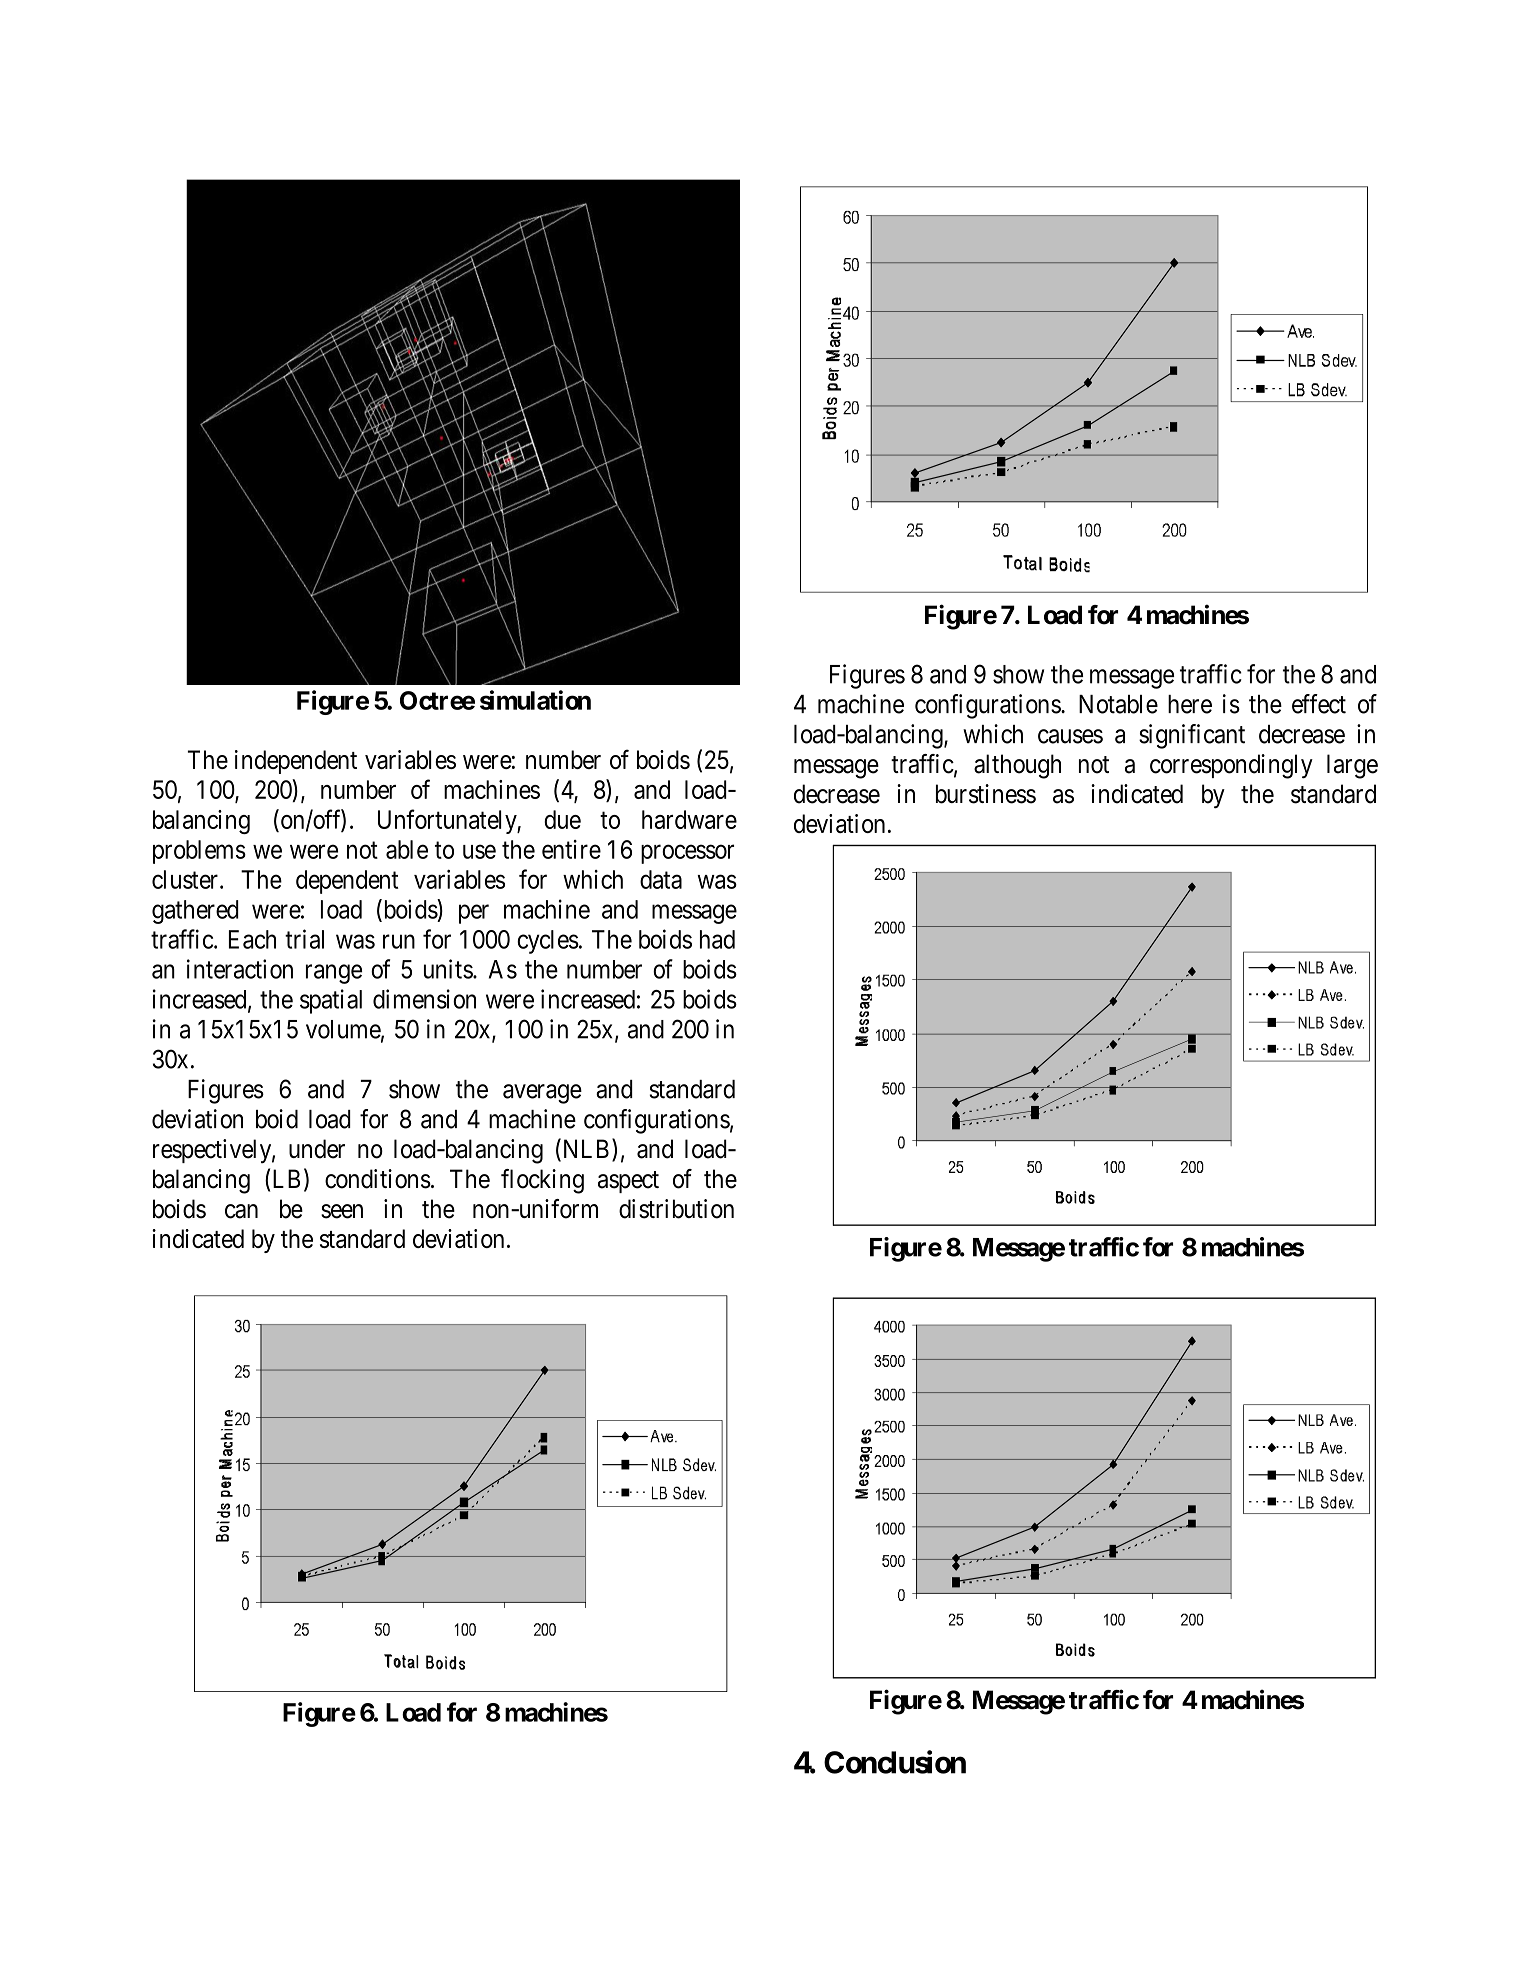 This page has width=1527, height=1976. Describe the element at coordinates (334, 974) in the page. I see `range` at that location.
